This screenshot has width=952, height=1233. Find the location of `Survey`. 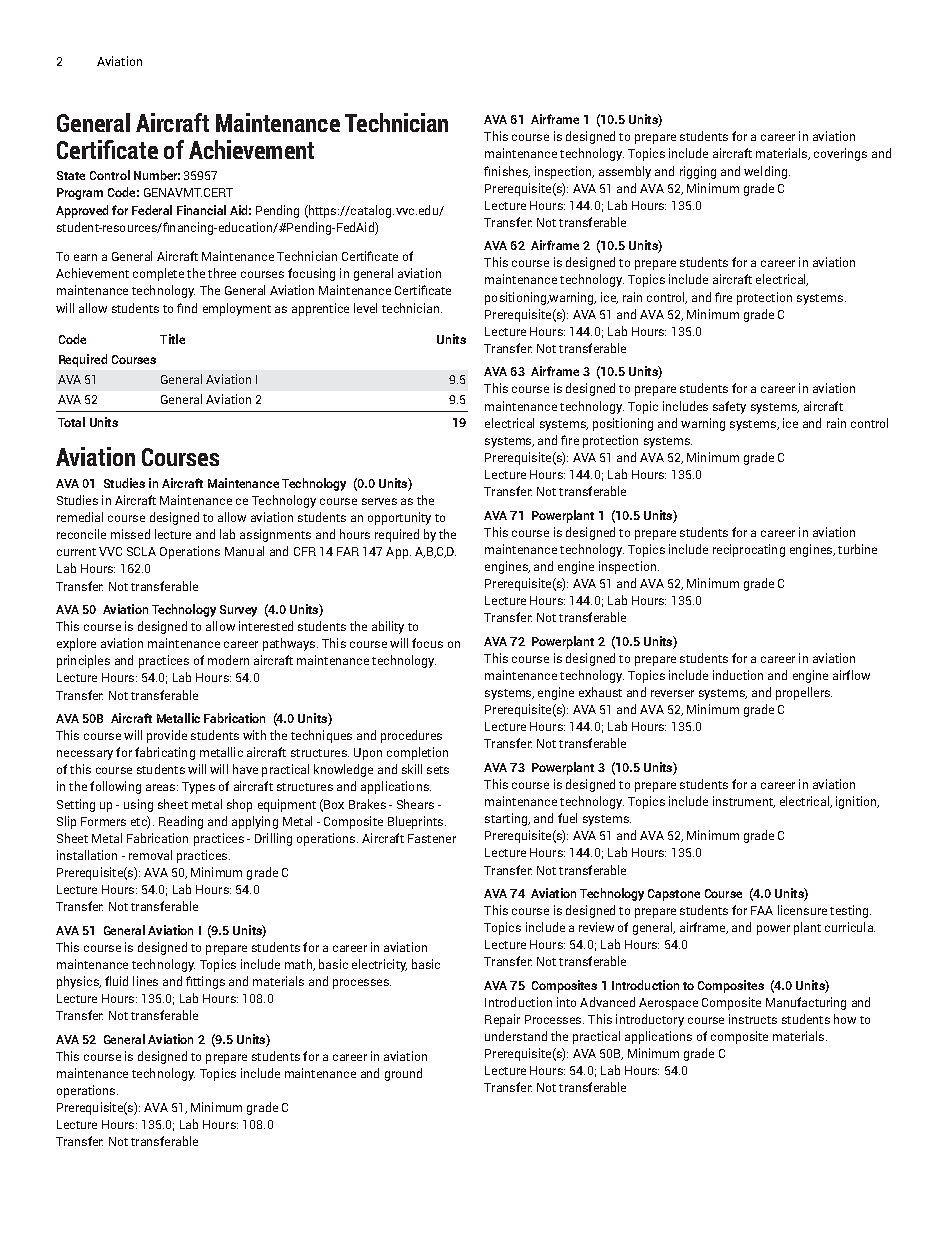

Survey is located at coordinates (238, 611).
